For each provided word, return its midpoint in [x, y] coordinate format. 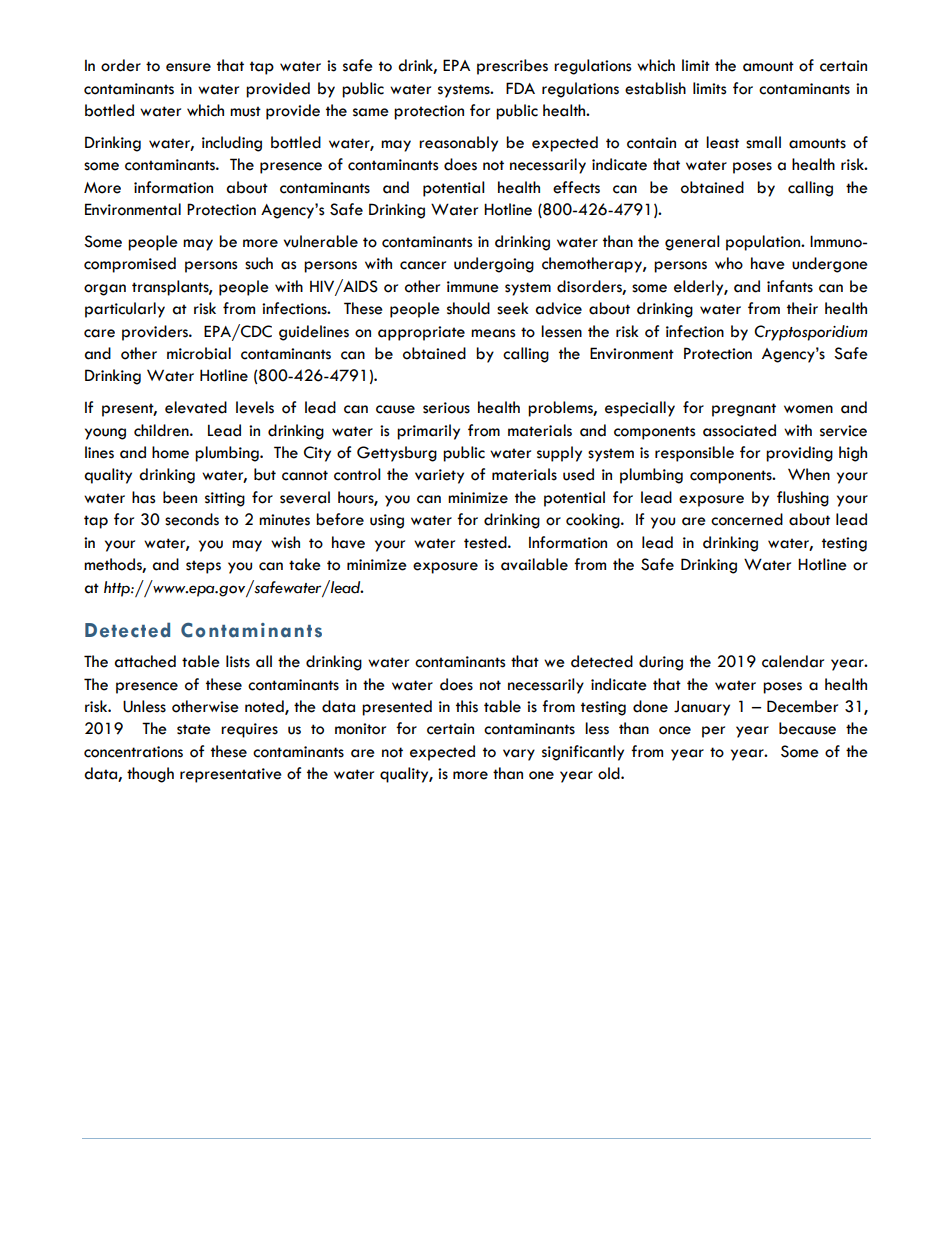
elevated [196, 407]
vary [519, 755]
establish [655, 88]
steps [203, 567]
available [534, 564]
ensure [188, 67]
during [661, 663]
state [194, 729]
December [802, 706]
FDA [520, 88]
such [259, 263]
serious [446, 408]
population [764, 243]
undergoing [494, 265]
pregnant [744, 410]
